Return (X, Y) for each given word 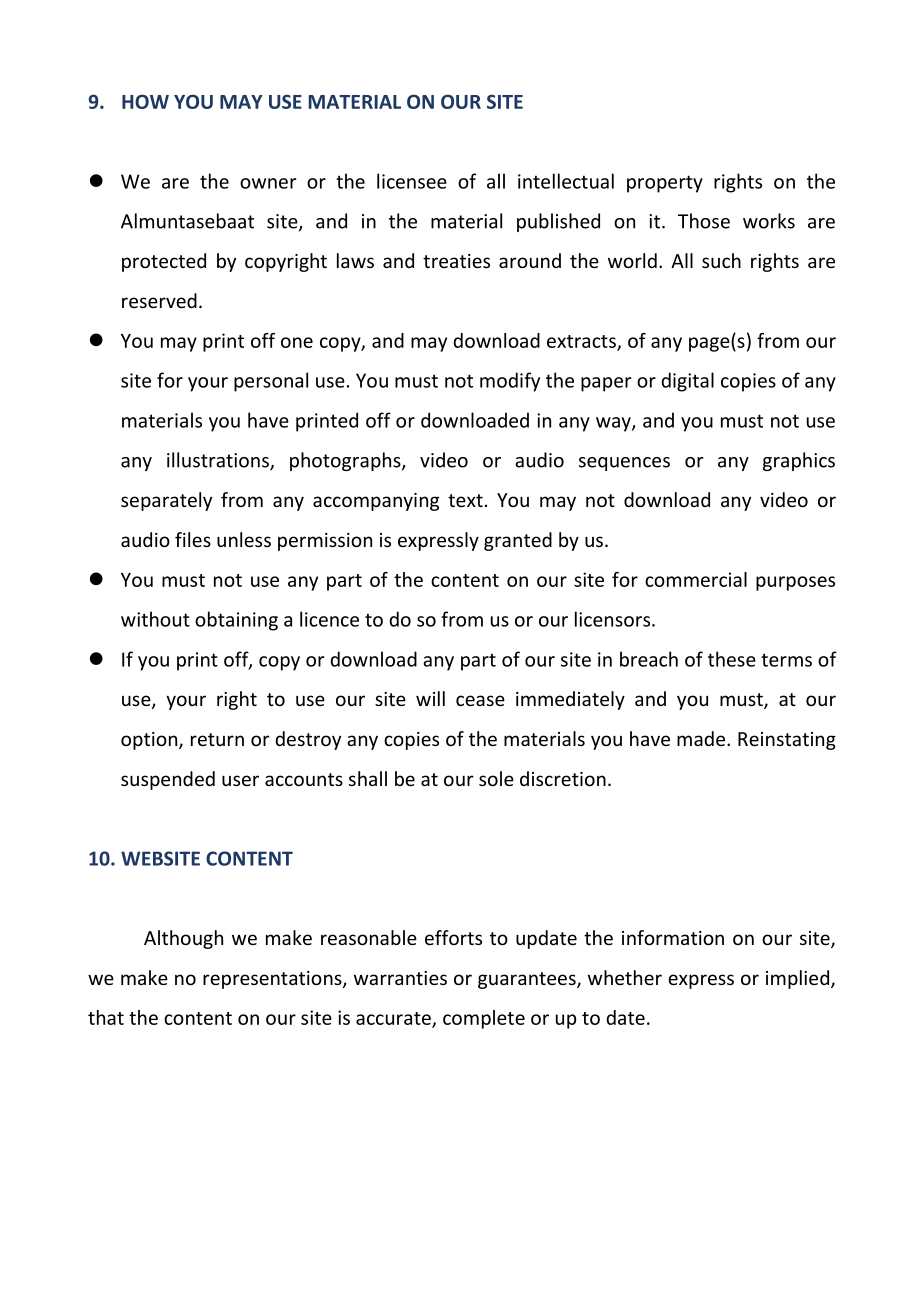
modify (510, 382)
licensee (412, 181)
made (702, 738)
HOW (145, 101)
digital (687, 382)
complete (484, 1019)
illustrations (219, 461)
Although (183, 939)
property (665, 184)
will (430, 698)
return (217, 739)
